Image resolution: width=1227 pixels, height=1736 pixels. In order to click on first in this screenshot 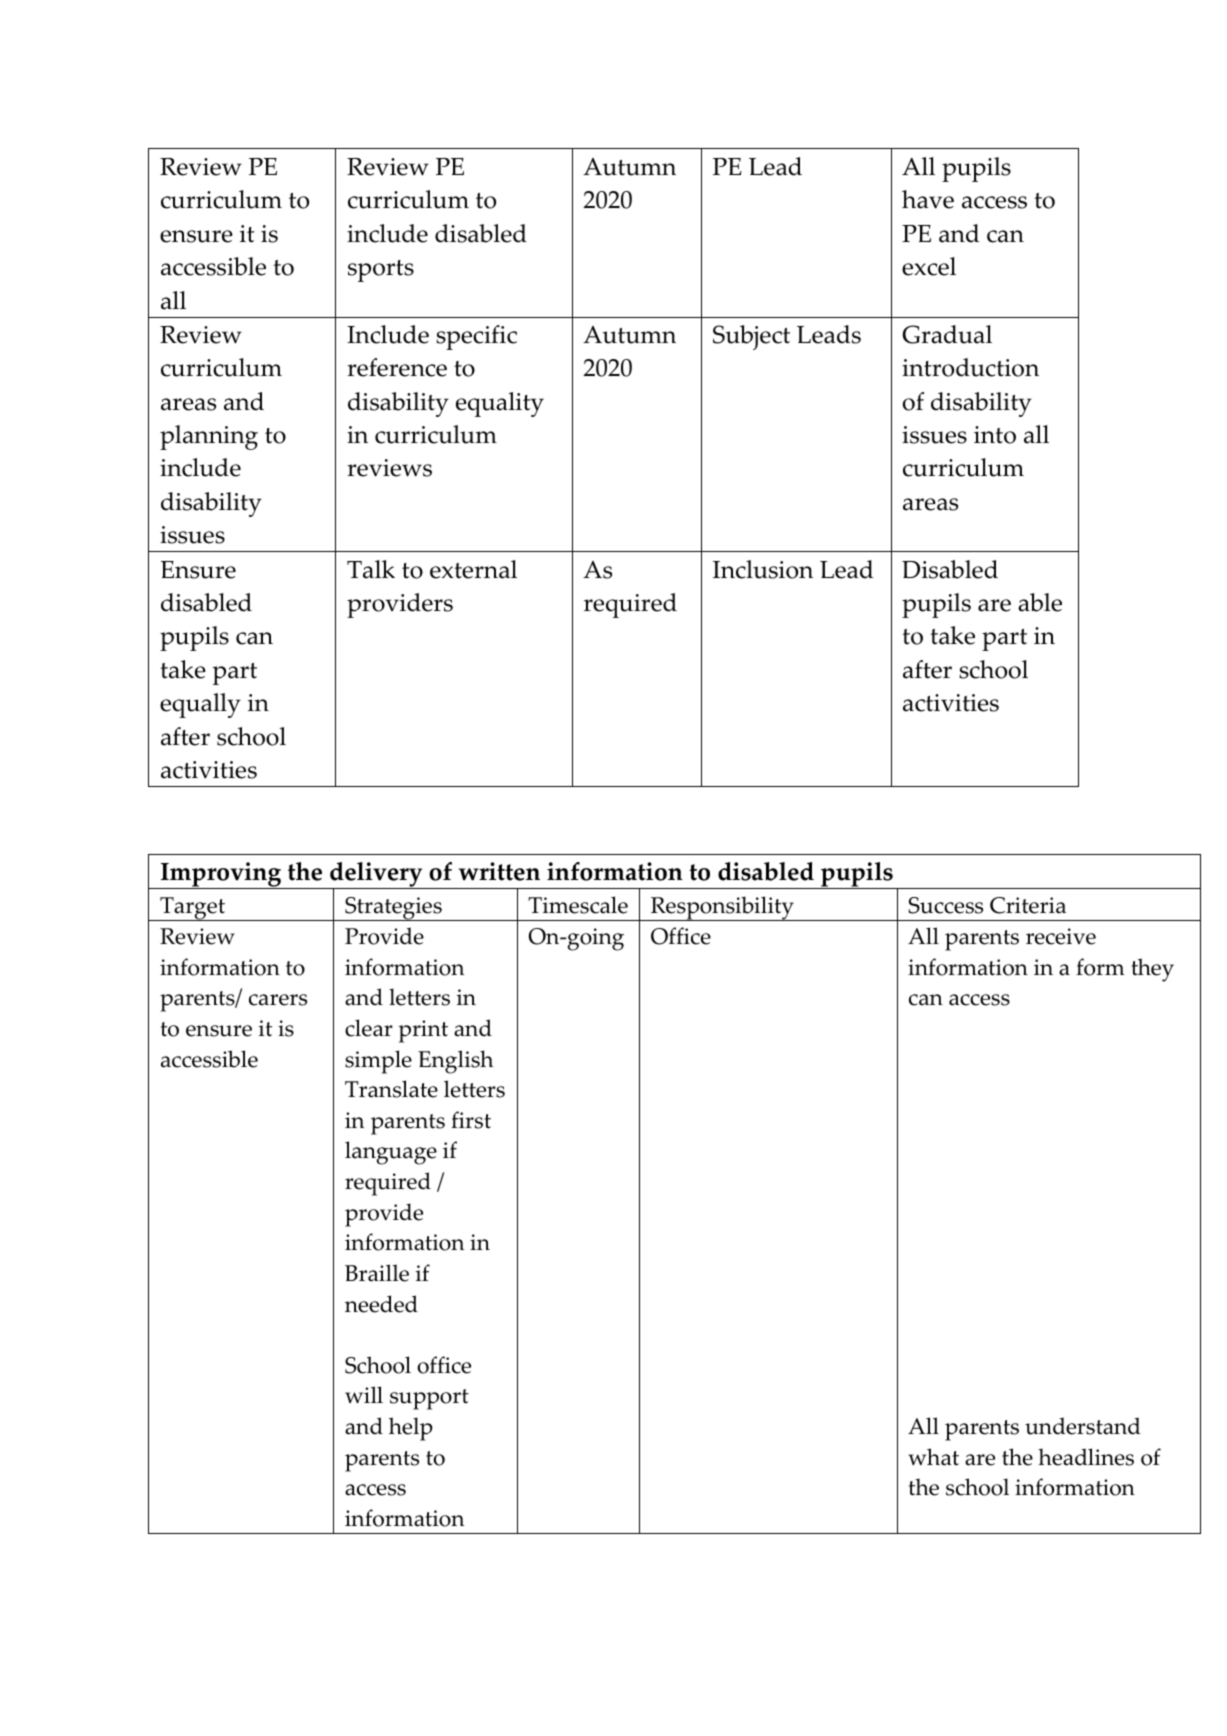, I will do `click(471, 1120)`.
